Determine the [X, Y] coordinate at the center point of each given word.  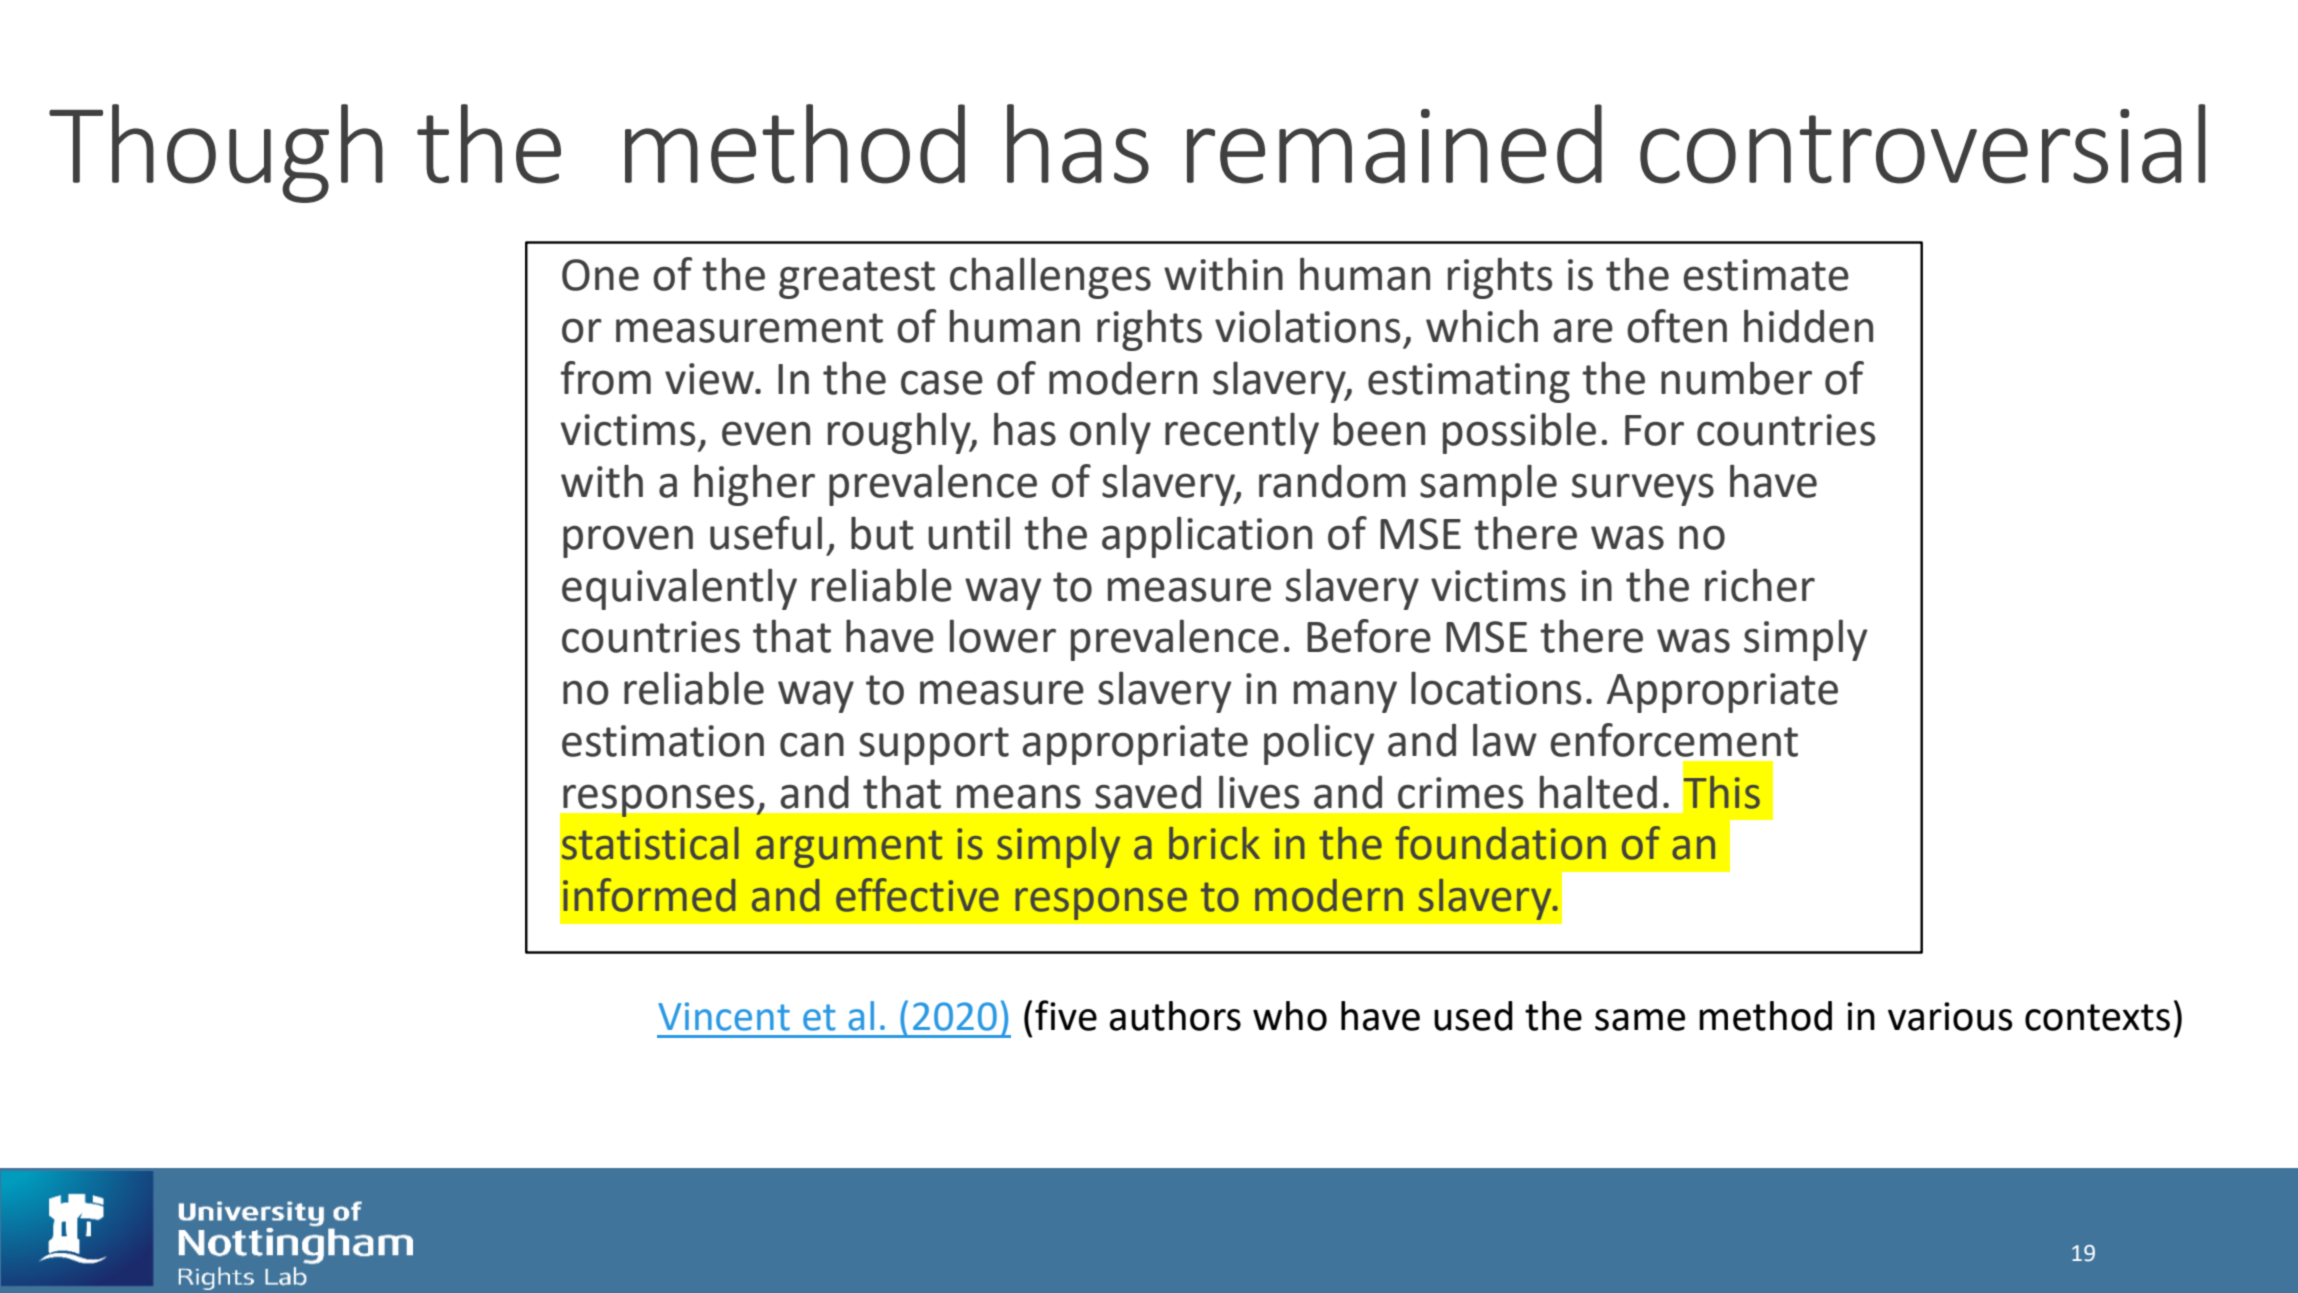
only [1110, 433]
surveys [1643, 489]
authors [1175, 1016]
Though [216, 153]
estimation [663, 741]
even [766, 433]
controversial [1922, 144]
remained [1394, 144]
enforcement [1674, 740]
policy [1319, 744]
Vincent [724, 1016]
